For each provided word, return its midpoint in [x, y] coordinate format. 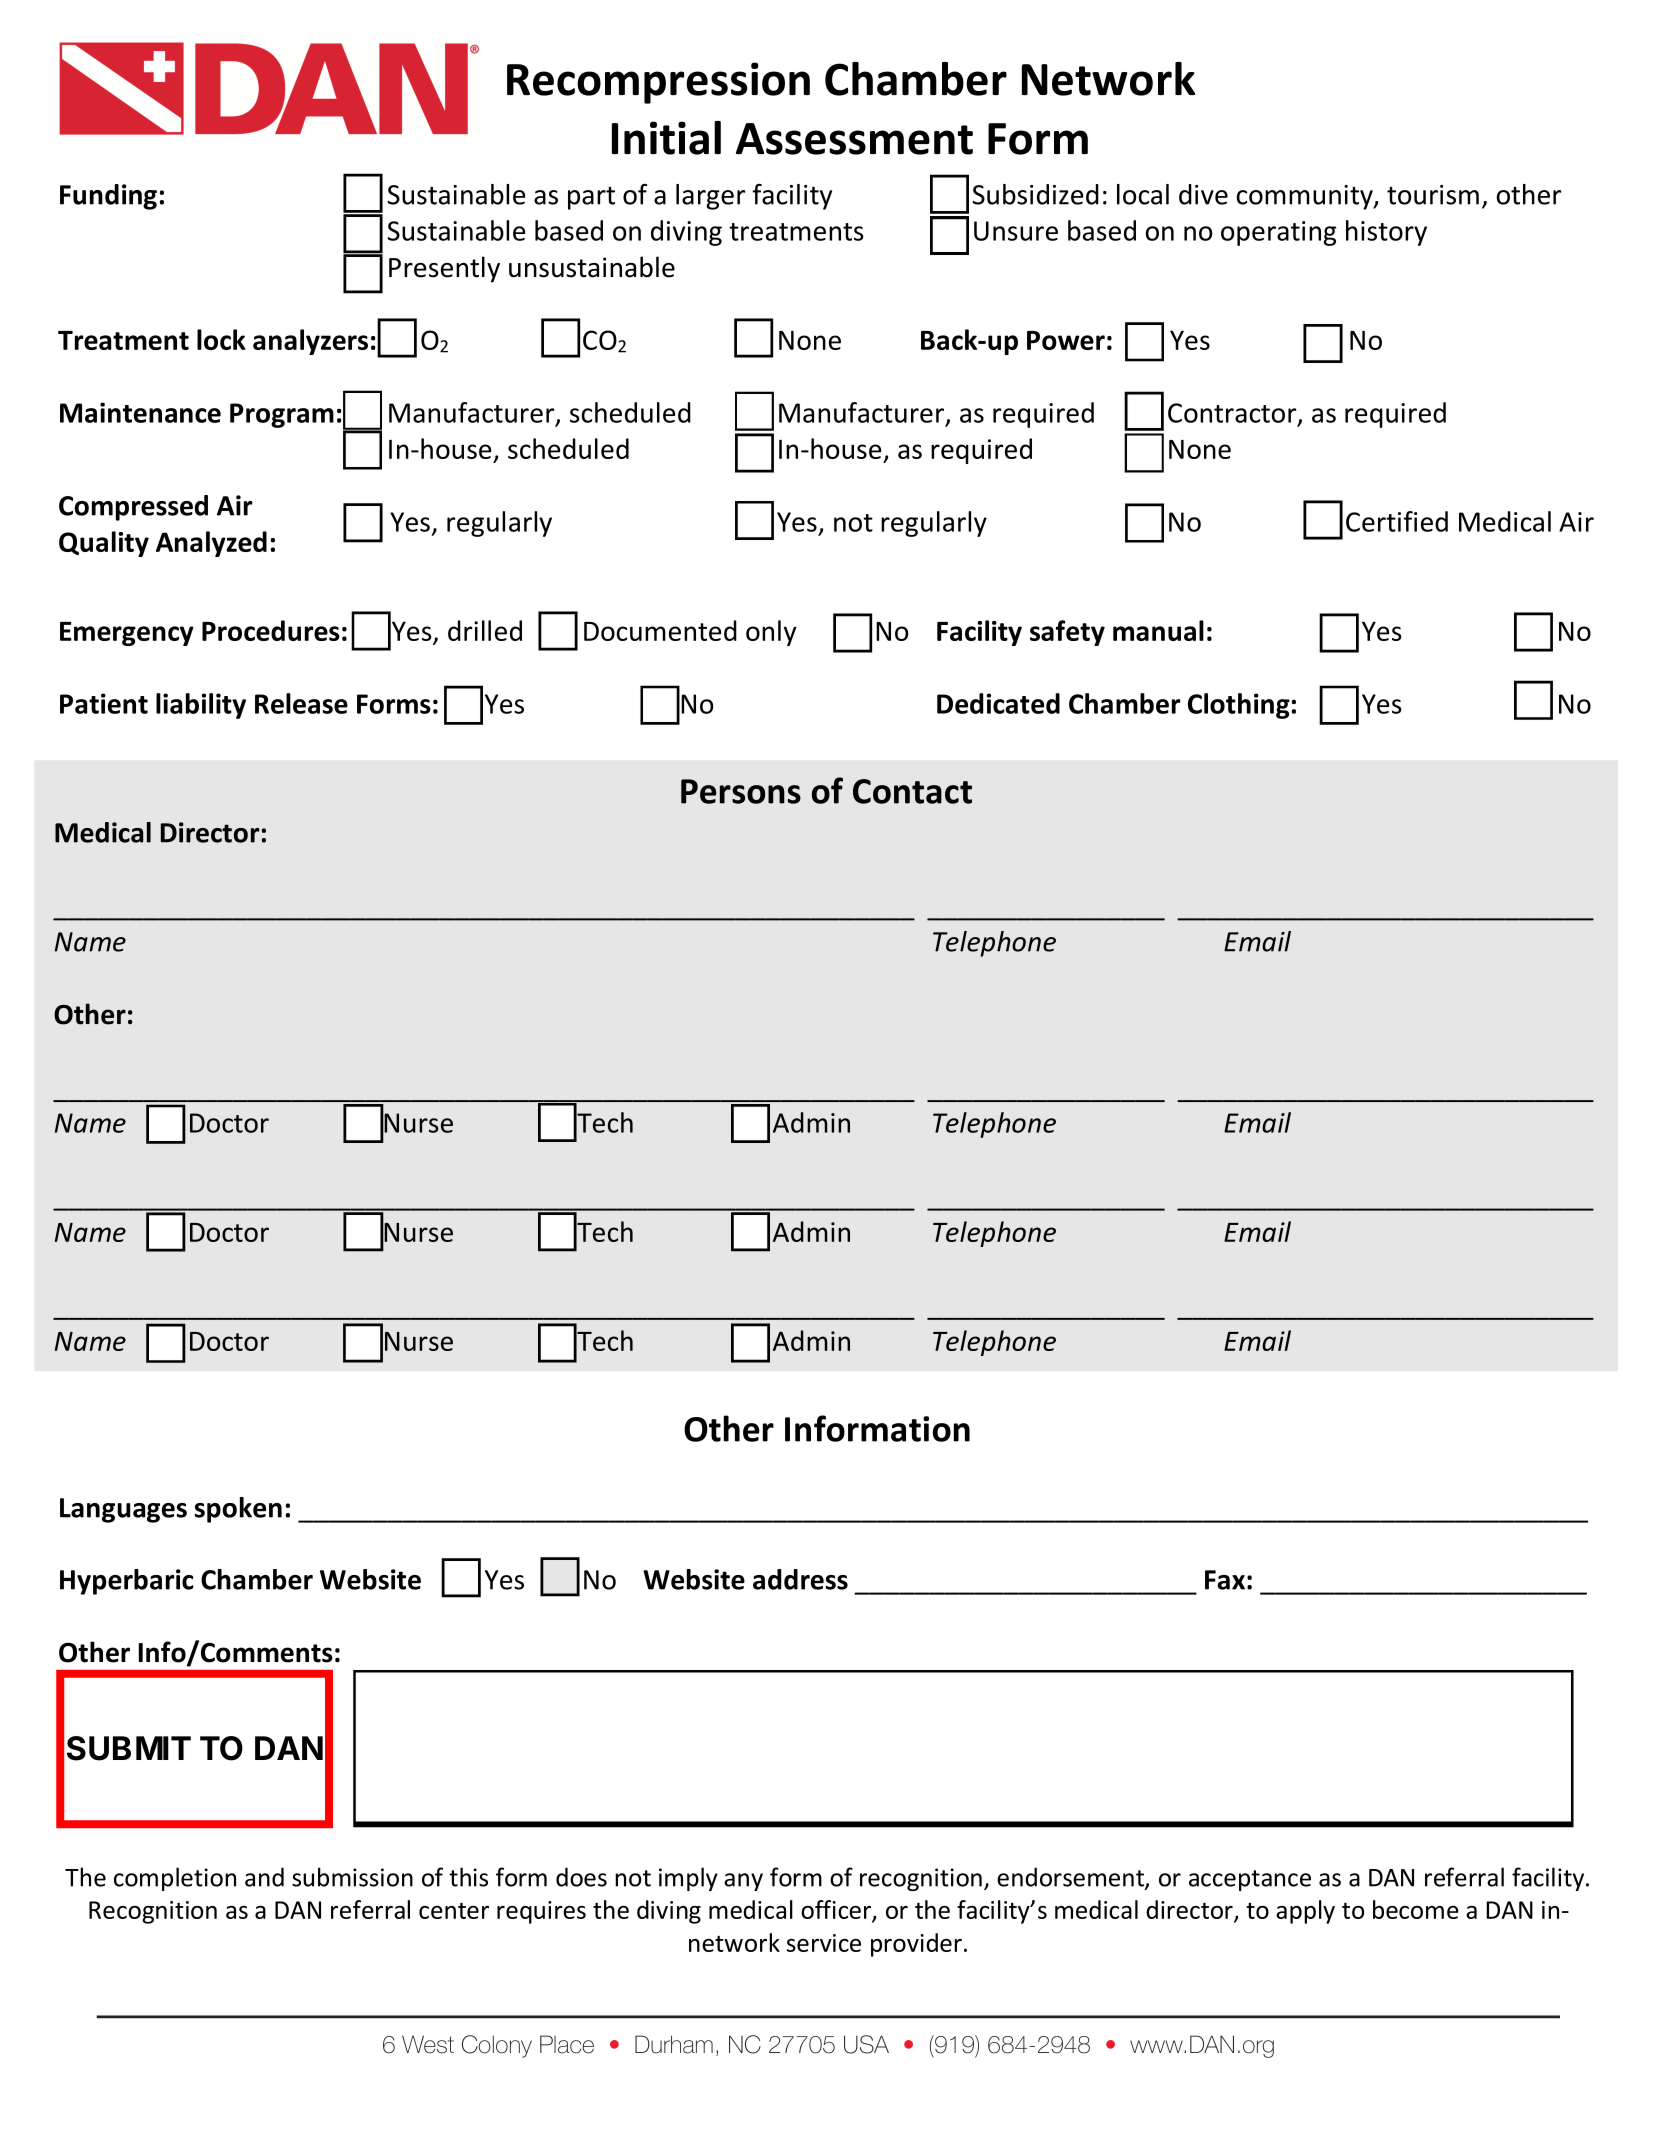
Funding [108, 197]
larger [710, 197]
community [1306, 197]
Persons [741, 791]
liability [201, 706]
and [264, 1877]
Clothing [1239, 706]
